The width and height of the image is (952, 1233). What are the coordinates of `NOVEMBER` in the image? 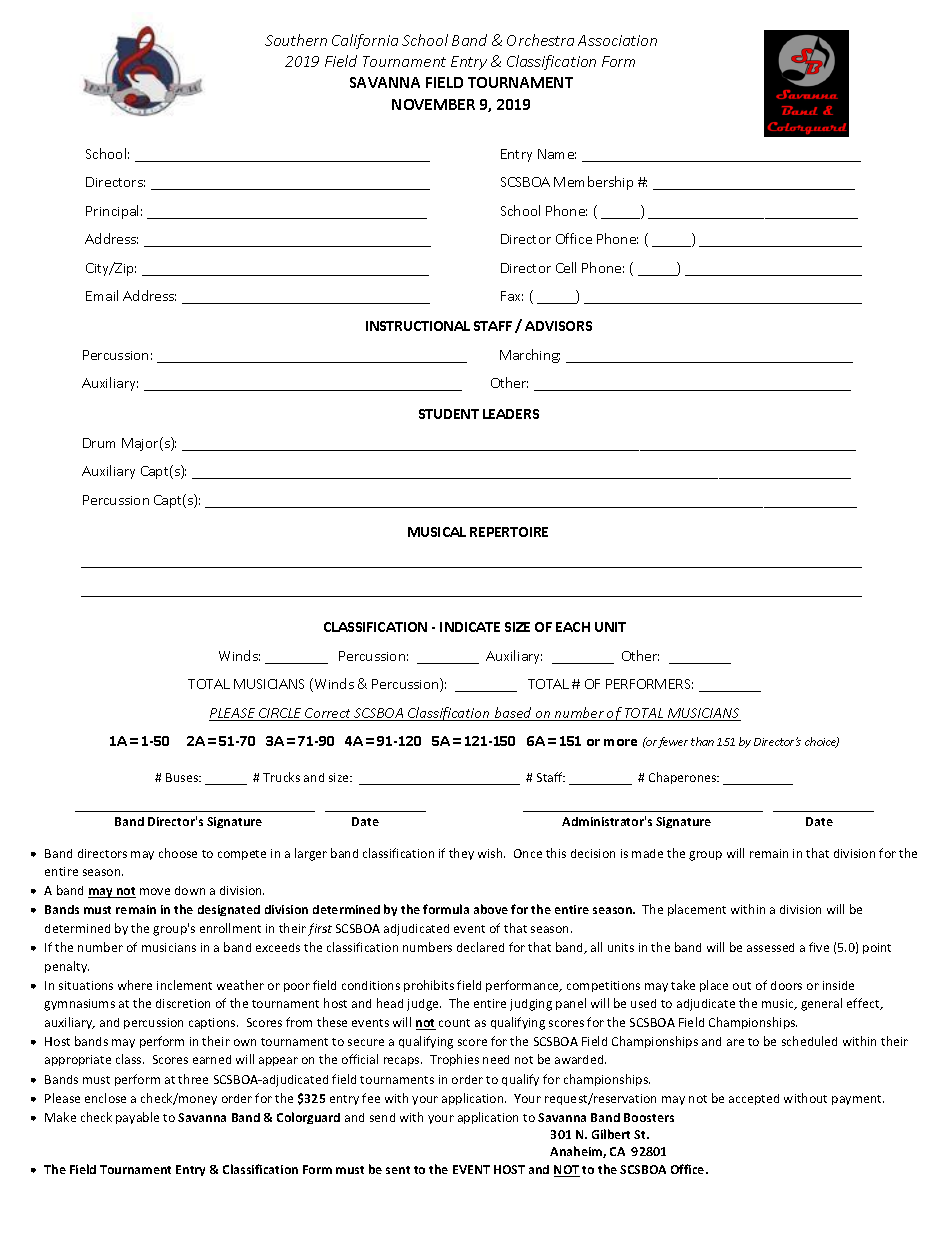 It's located at (433, 104).
